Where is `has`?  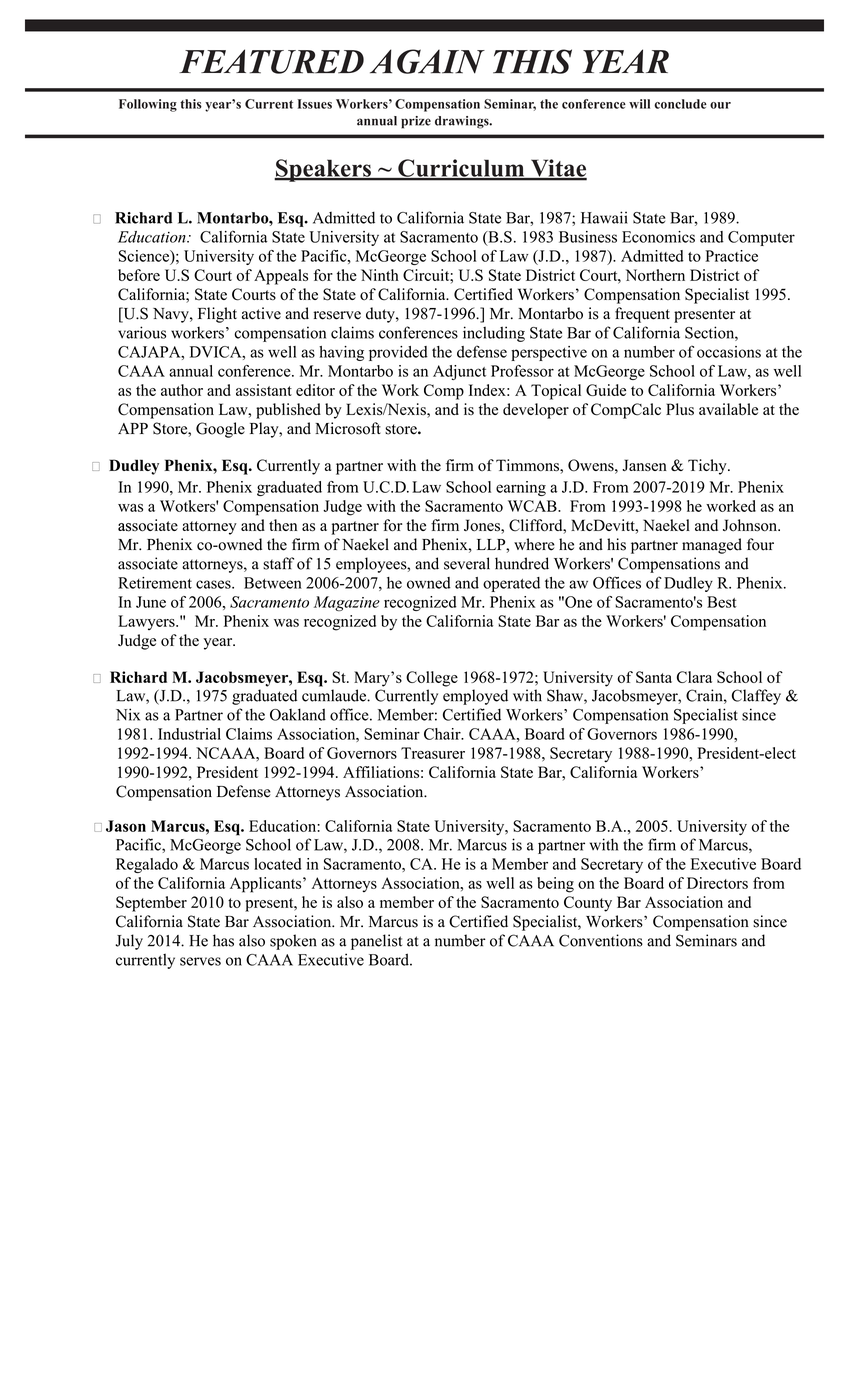
has is located at coordinates (223, 940).
